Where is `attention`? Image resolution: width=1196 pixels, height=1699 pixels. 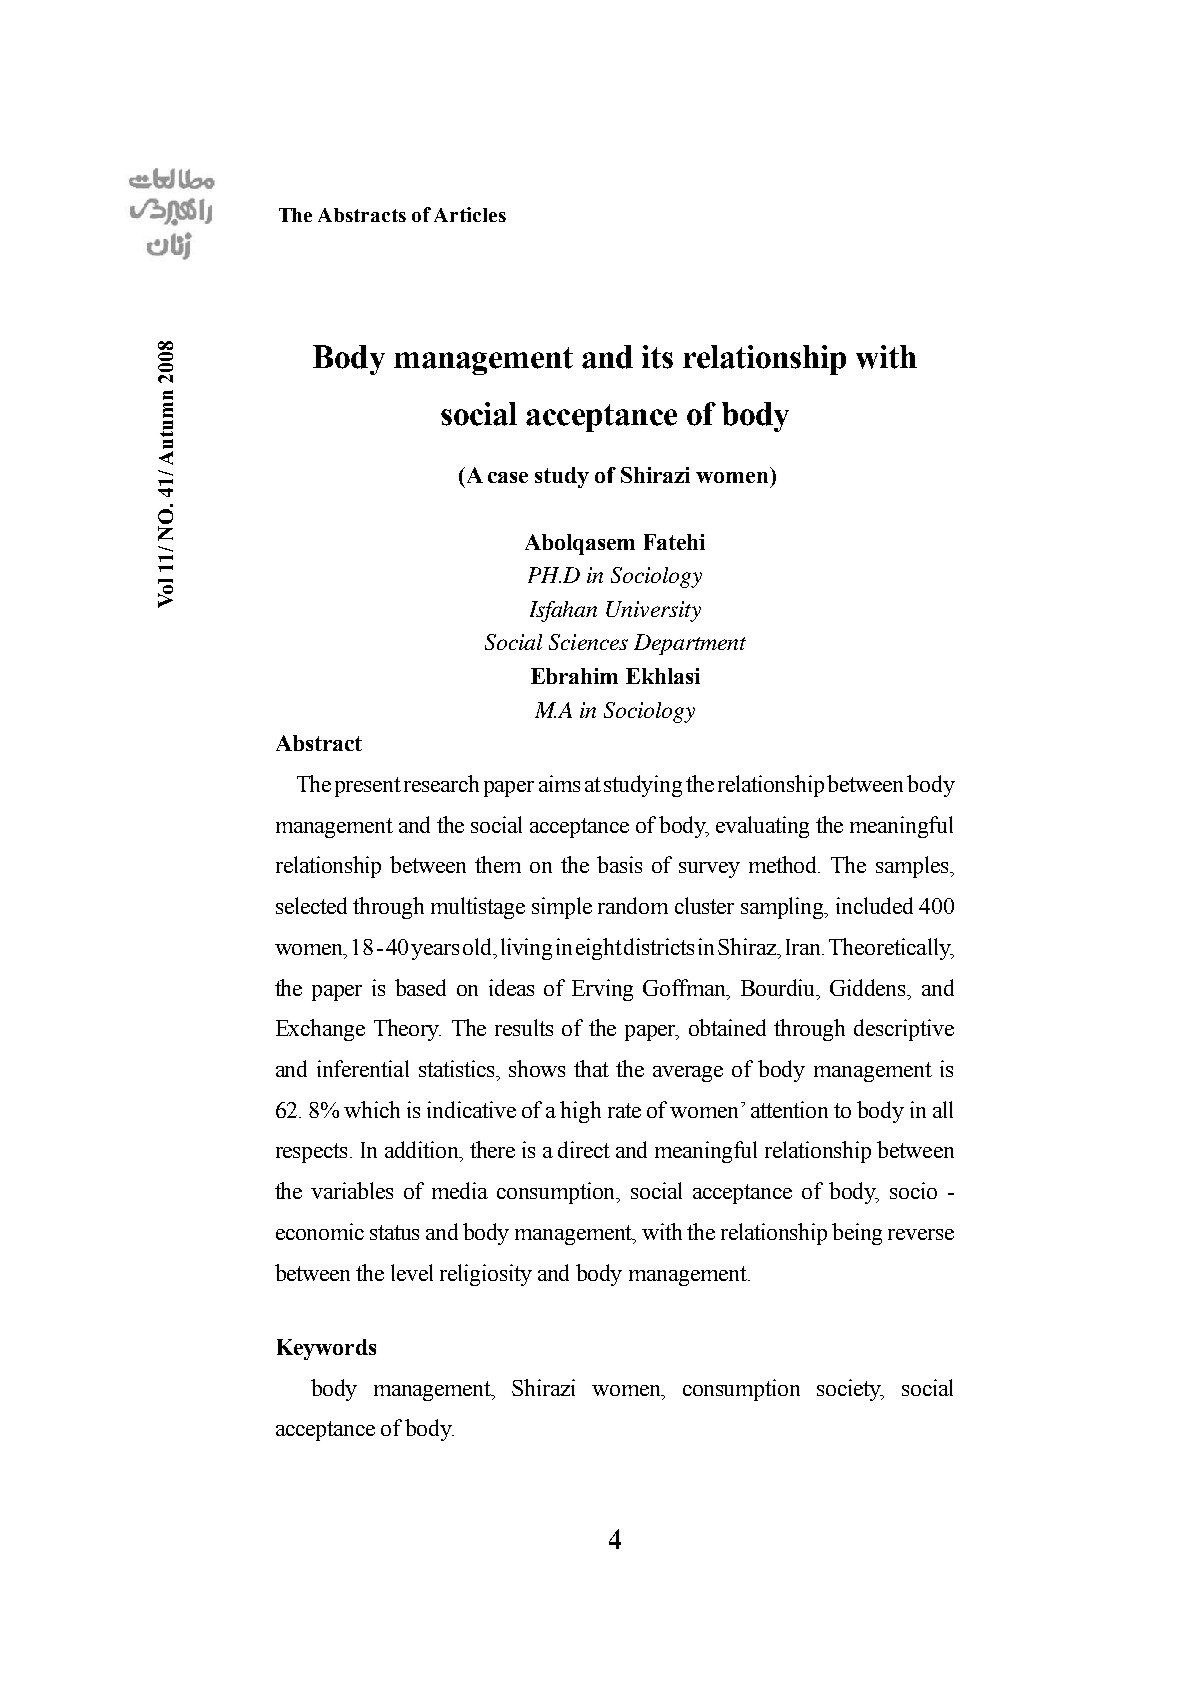 attention is located at coordinates (789, 1109).
